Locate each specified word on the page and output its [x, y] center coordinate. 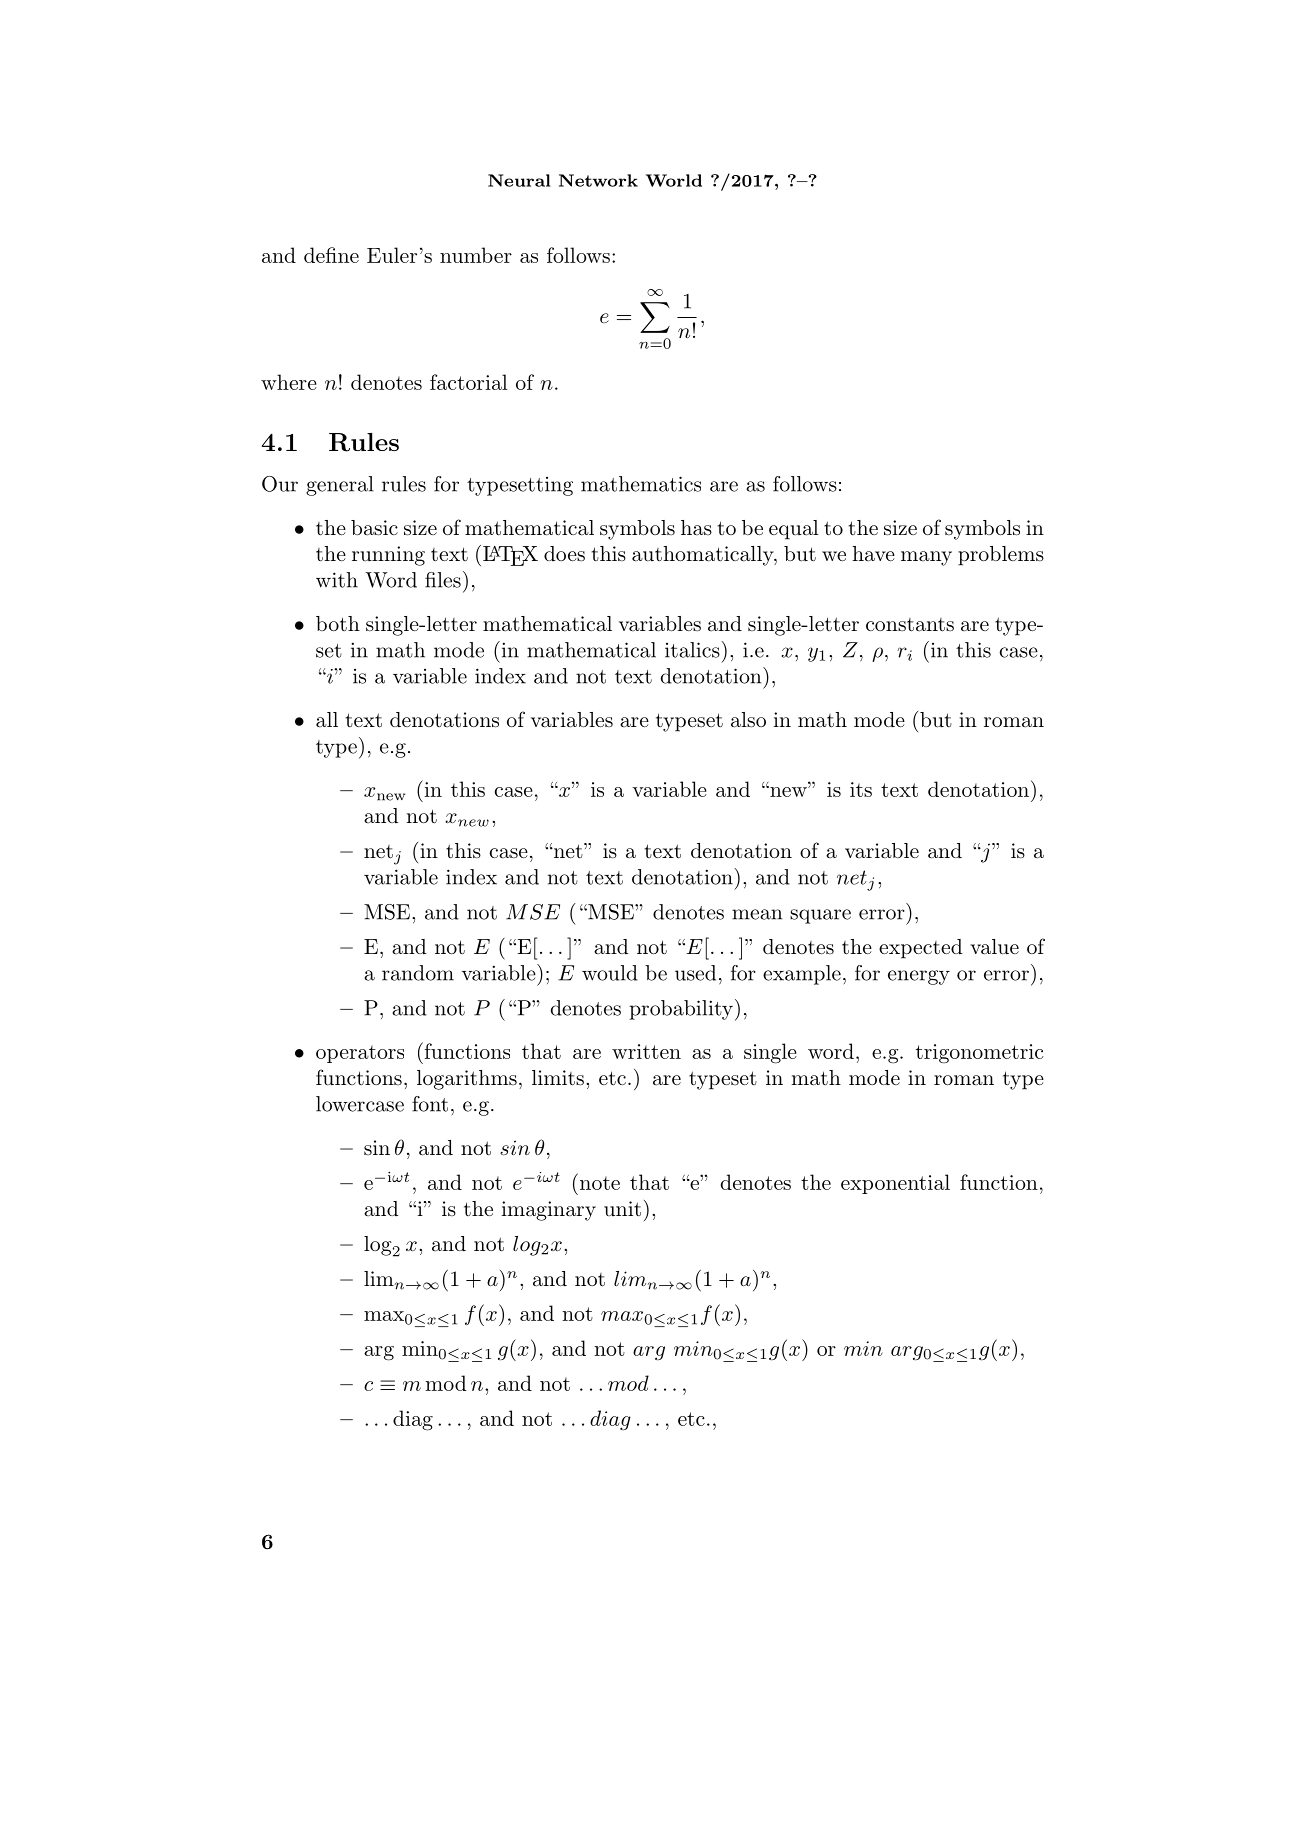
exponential [895, 1184]
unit [622, 1209]
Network [598, 180]
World [674, 180]
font [430, 1104]
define [331, 255]
